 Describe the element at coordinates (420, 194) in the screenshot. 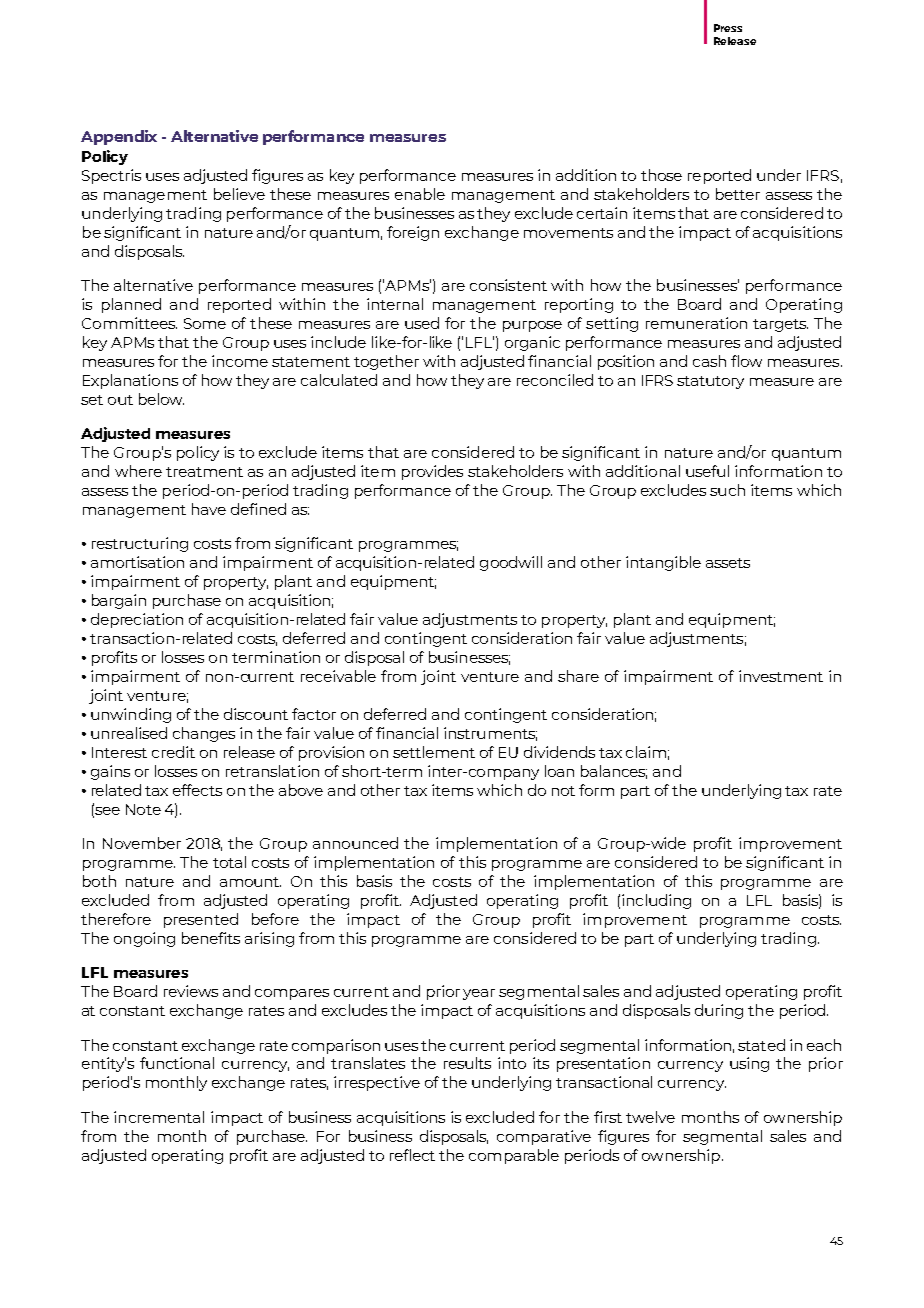

I see `enable` at that location.
